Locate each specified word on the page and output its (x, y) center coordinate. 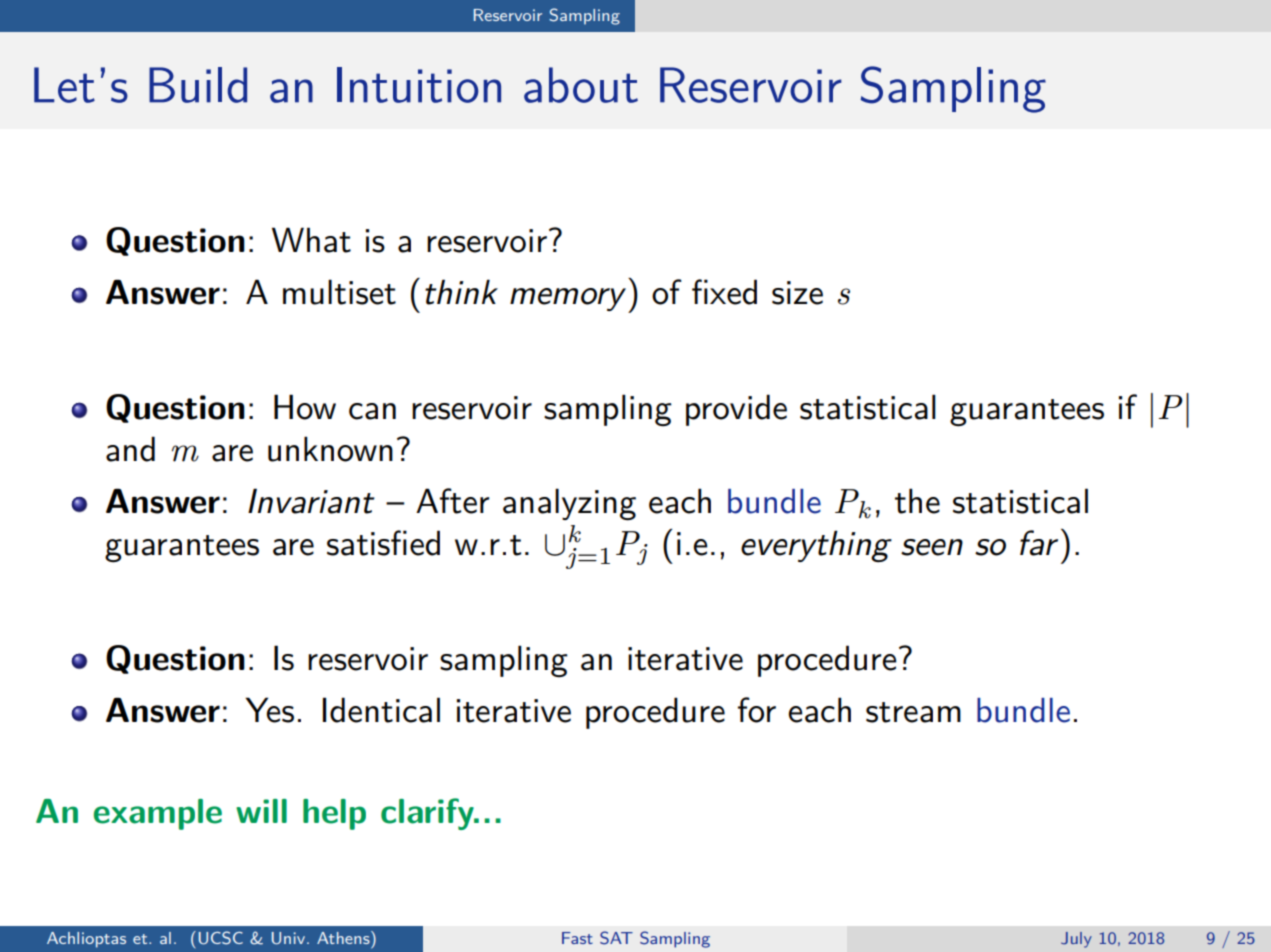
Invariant (311, 501)
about (581, 85)
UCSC (221, 938)
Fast (577, 938)
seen (932, 547)
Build (198, 85)
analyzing (569, 504)
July (1076, 940)
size (797, 293)
